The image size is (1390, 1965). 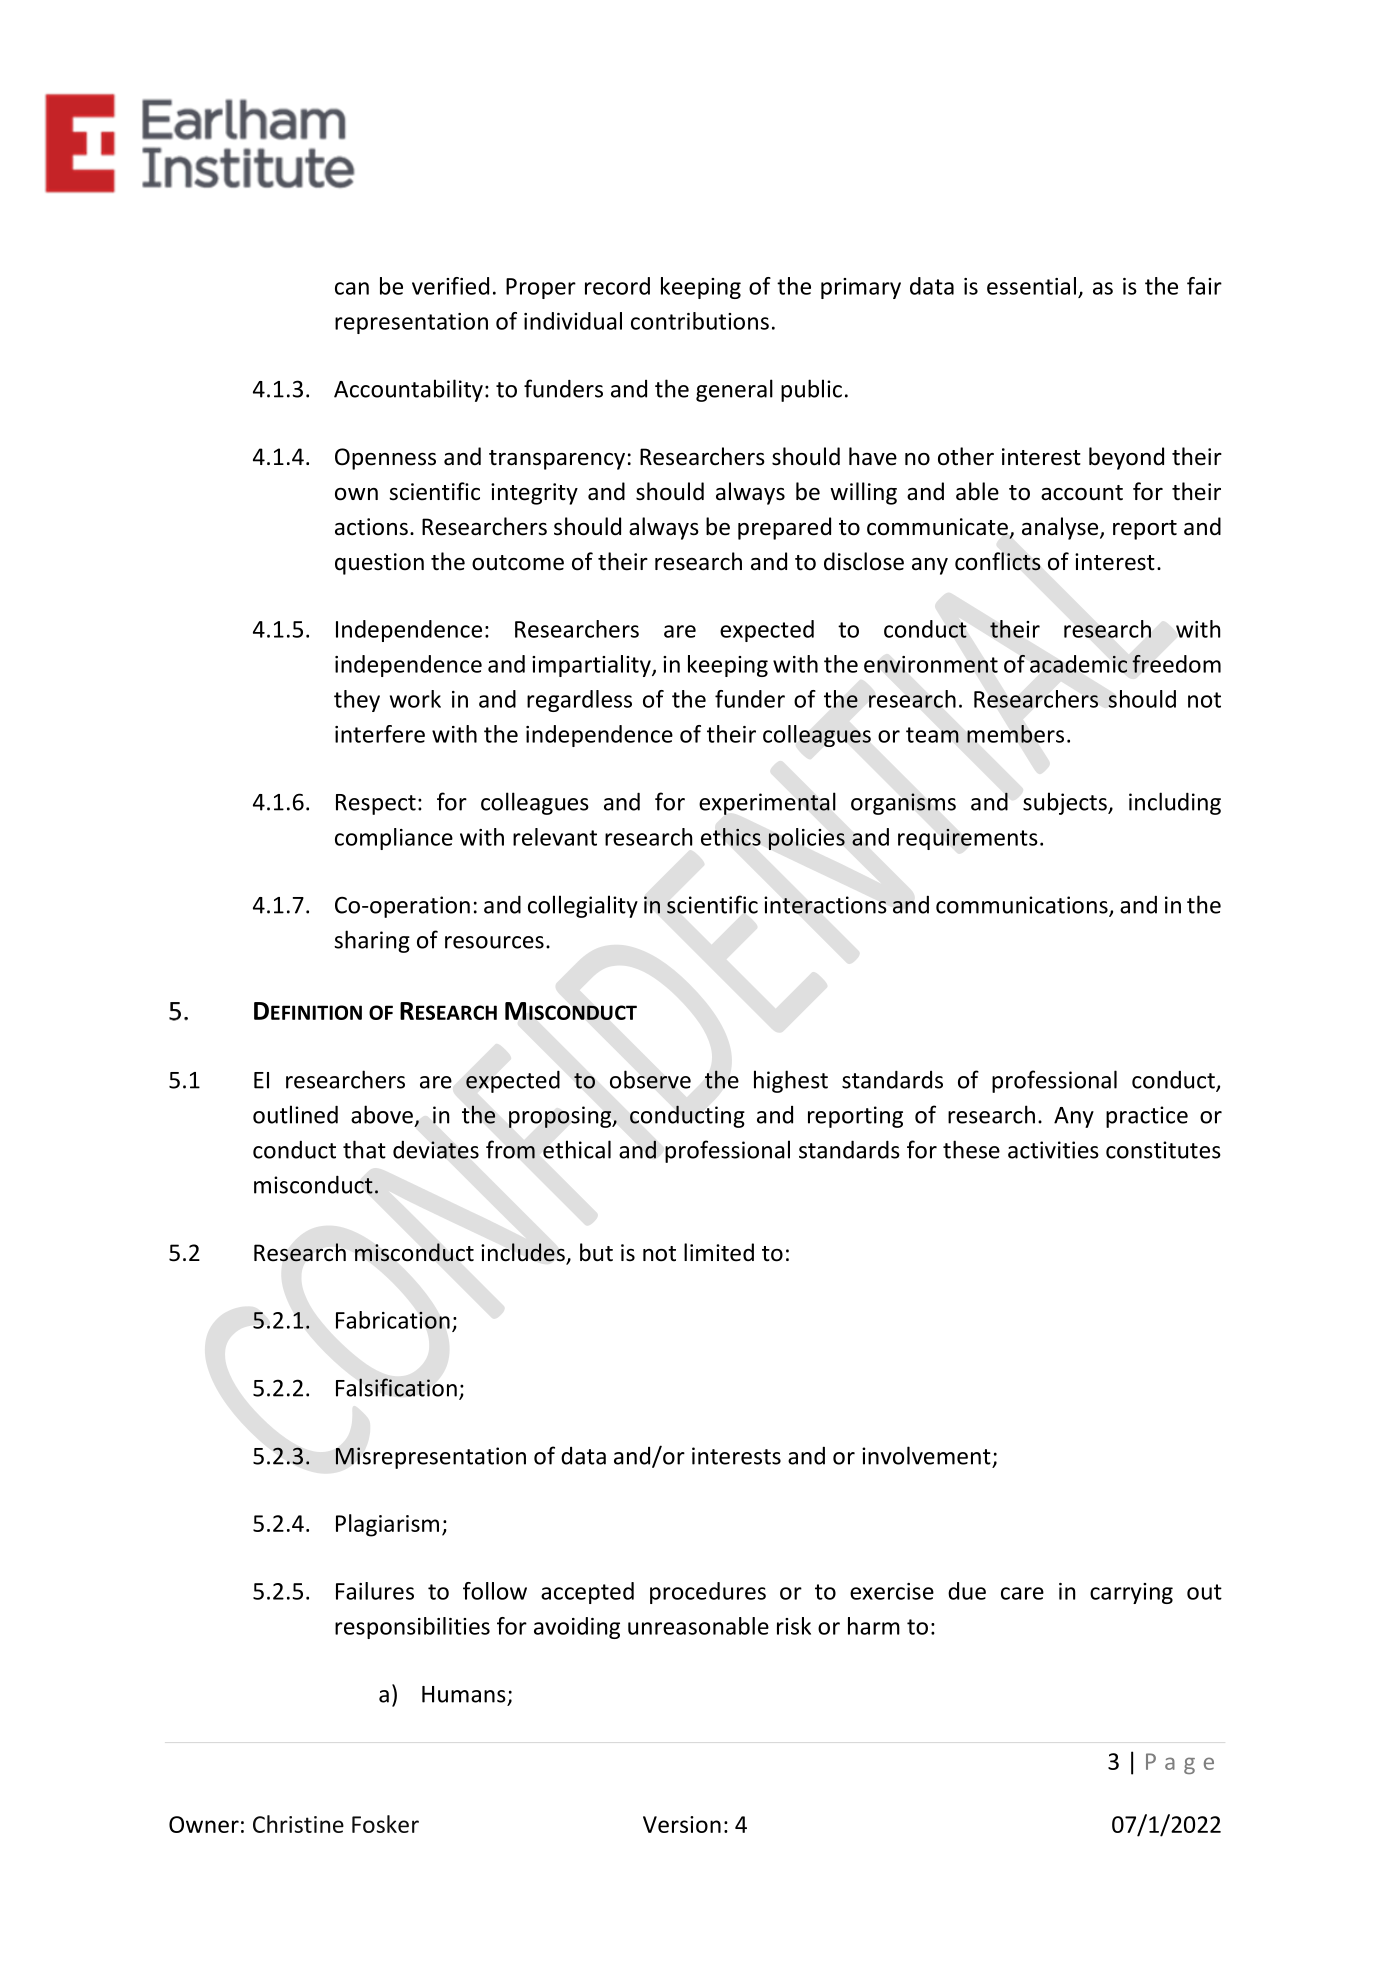 I want to click on practice, so click(x=1147, y=1117).
